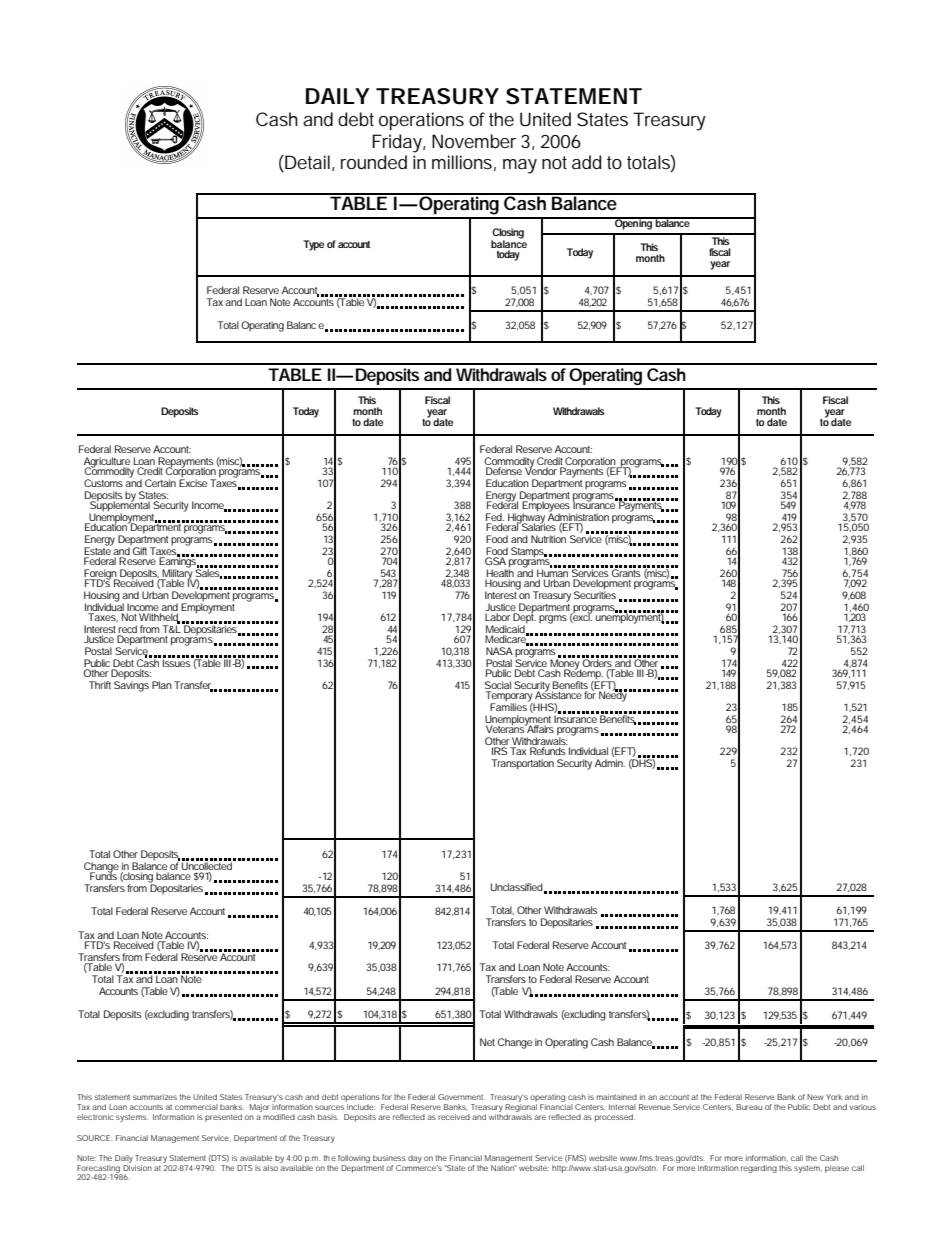 The width and height of the screenshot is (952, 1233). Describe the element at coordinates (510, 706) in the screenshot. I see `Families` at that location.
